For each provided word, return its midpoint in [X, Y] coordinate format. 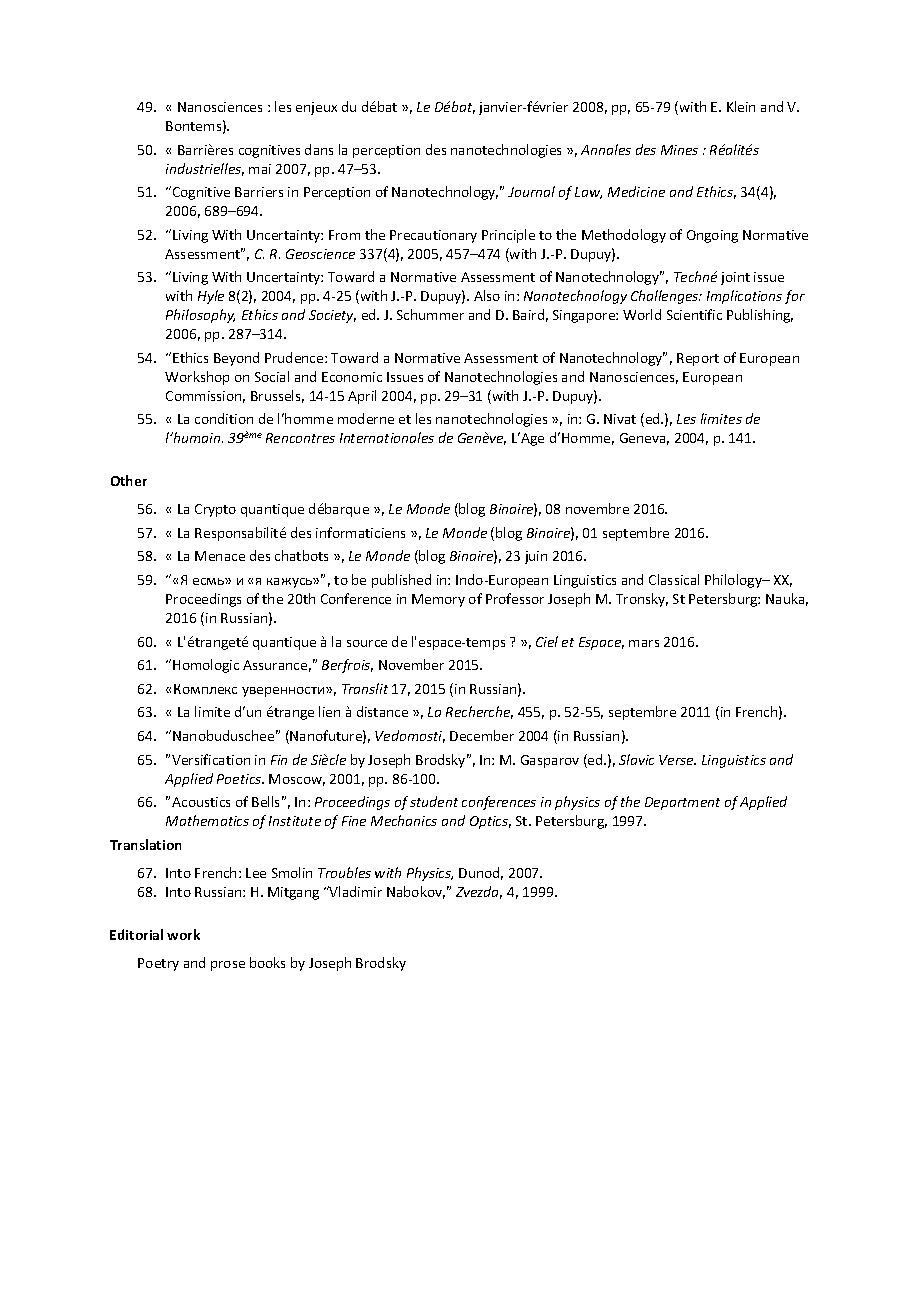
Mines [679, 150]
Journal [531, 191]
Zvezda [479, 892]
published [401, 581]
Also [487, 295]
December [482, 735]
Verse [677, 760]
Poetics [240, 779]
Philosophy [200, 316]
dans [319, 149]
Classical [674, 579]
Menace [220, 556]
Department [682, 803]
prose [228, 966]
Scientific [694, 314]
